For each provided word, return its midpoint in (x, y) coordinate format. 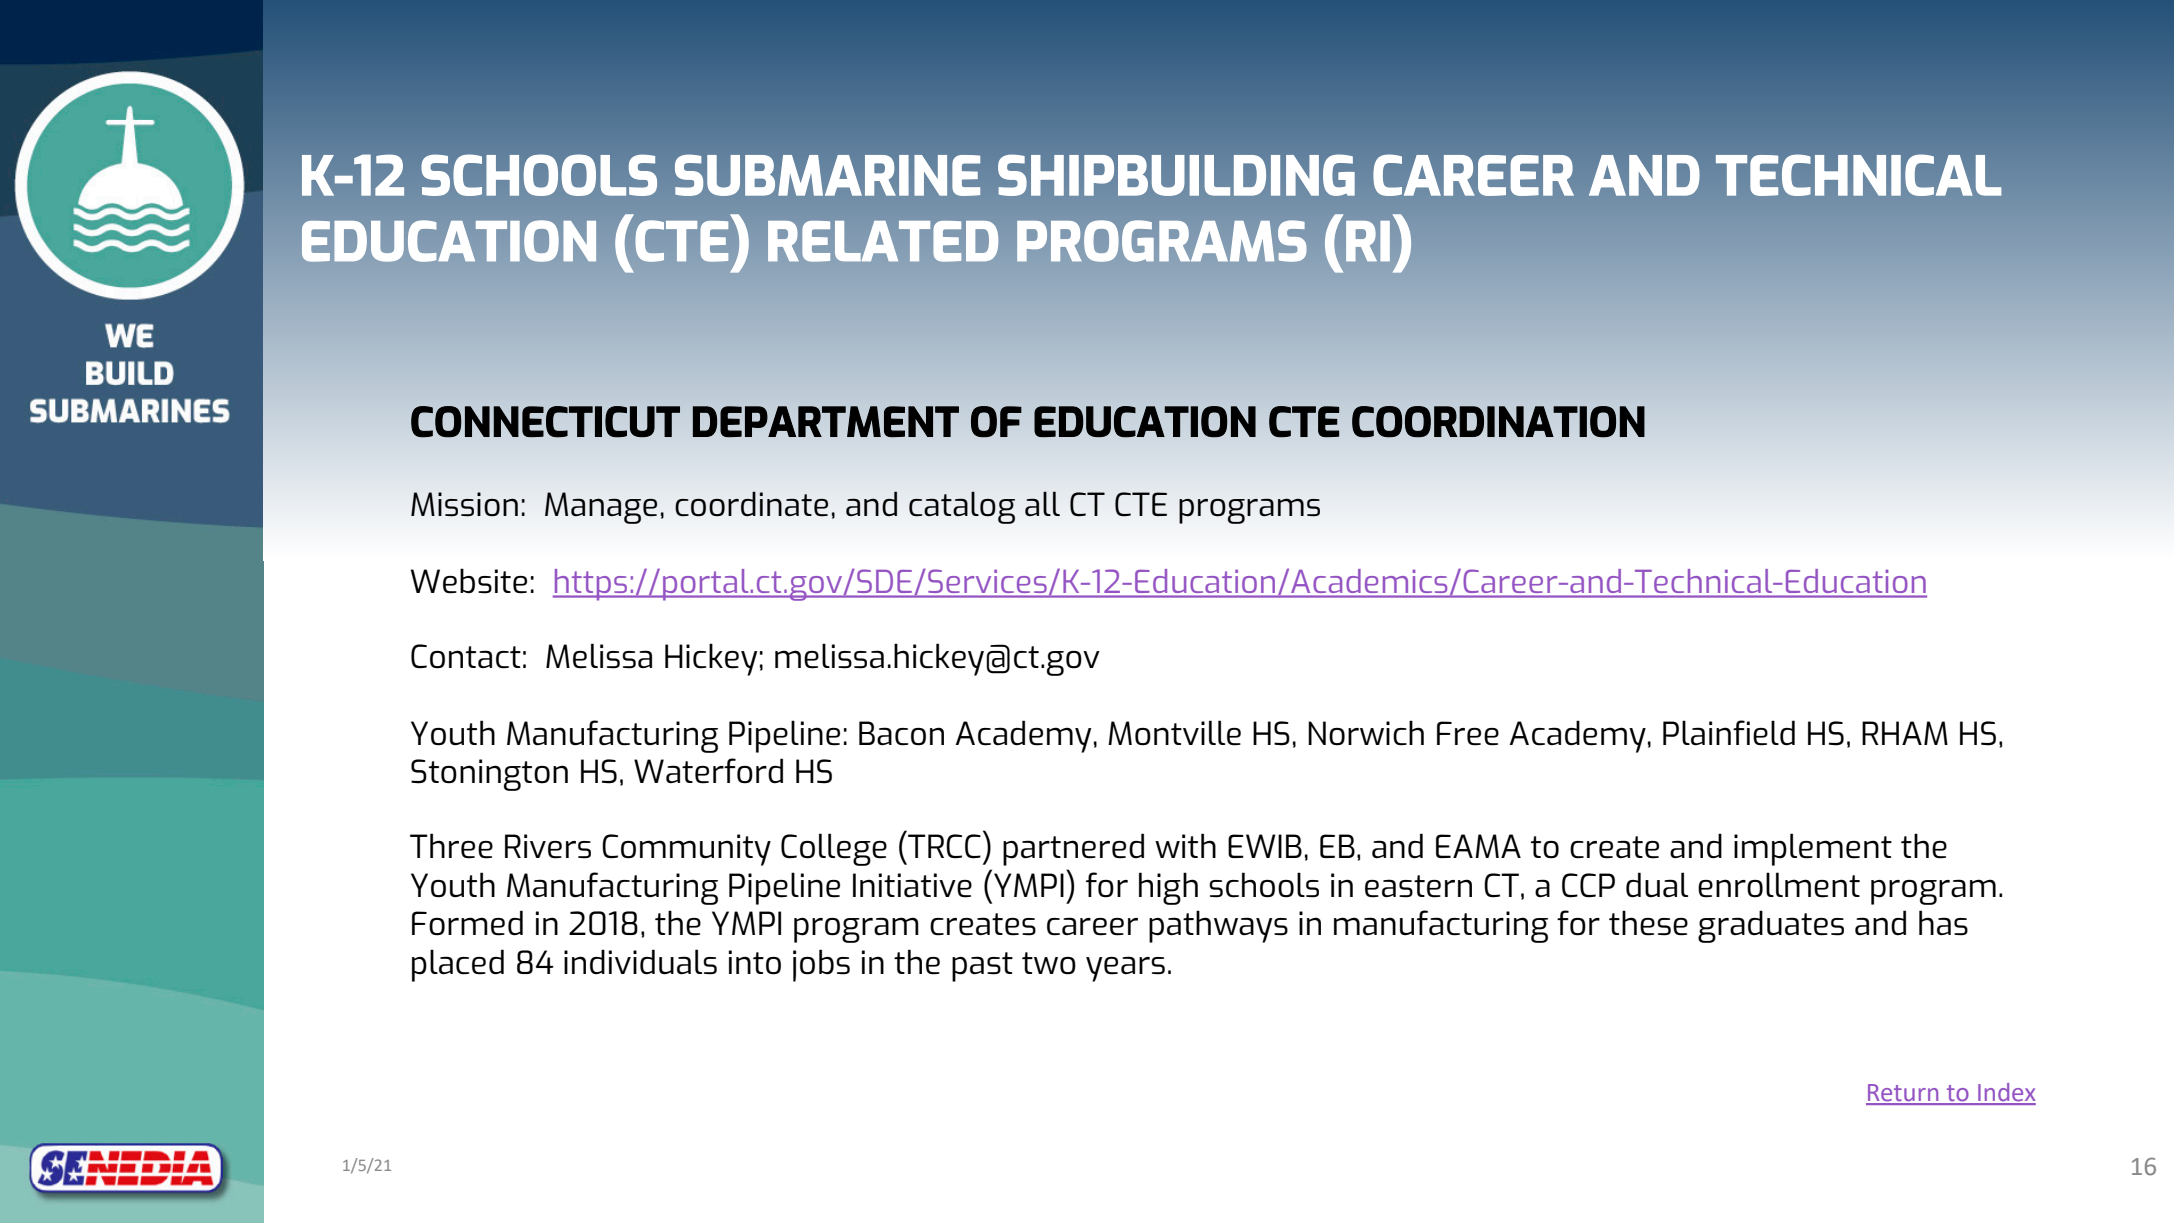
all (1042, 503)
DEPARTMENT (826, 421)
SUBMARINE (827, 175)
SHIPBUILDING (1176, 175)
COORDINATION (1498, 422)
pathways (1218, 926)
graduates (1771, 926)
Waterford (708, 771)
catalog (962, 507)
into (755, 962)
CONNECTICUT (545, 422)
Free (1468, 733)
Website (469, 581)
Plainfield (1729, 733)
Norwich (1366, 733)
